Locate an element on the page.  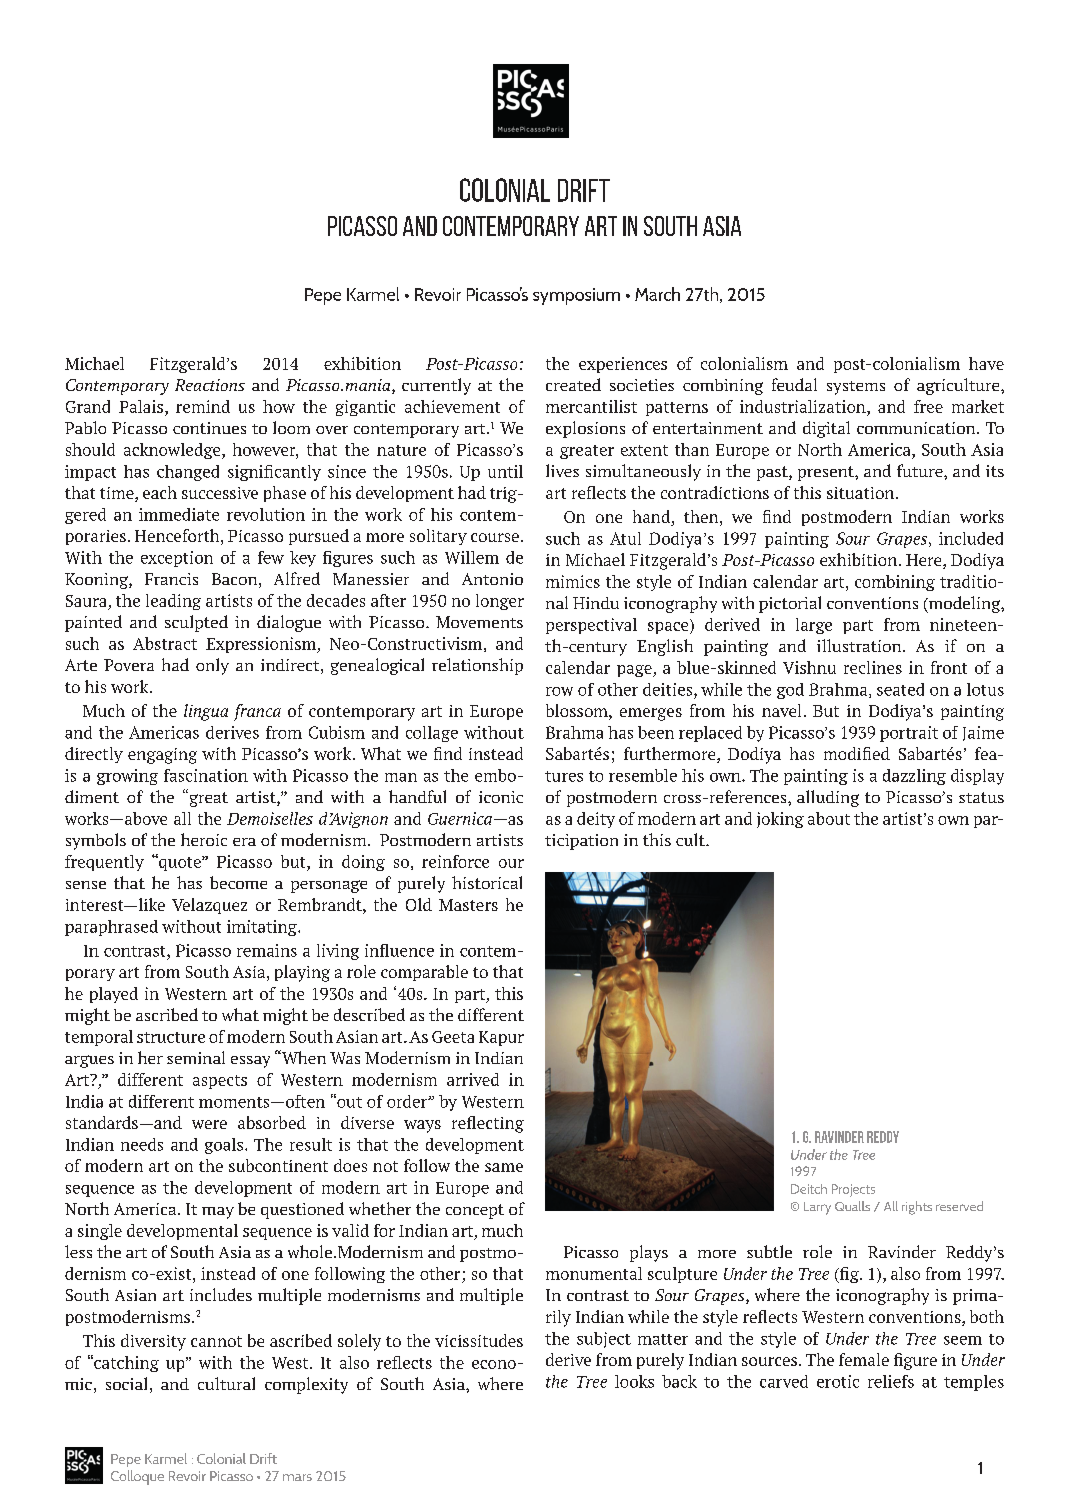
looks is located at coordinates (634, 1381).
